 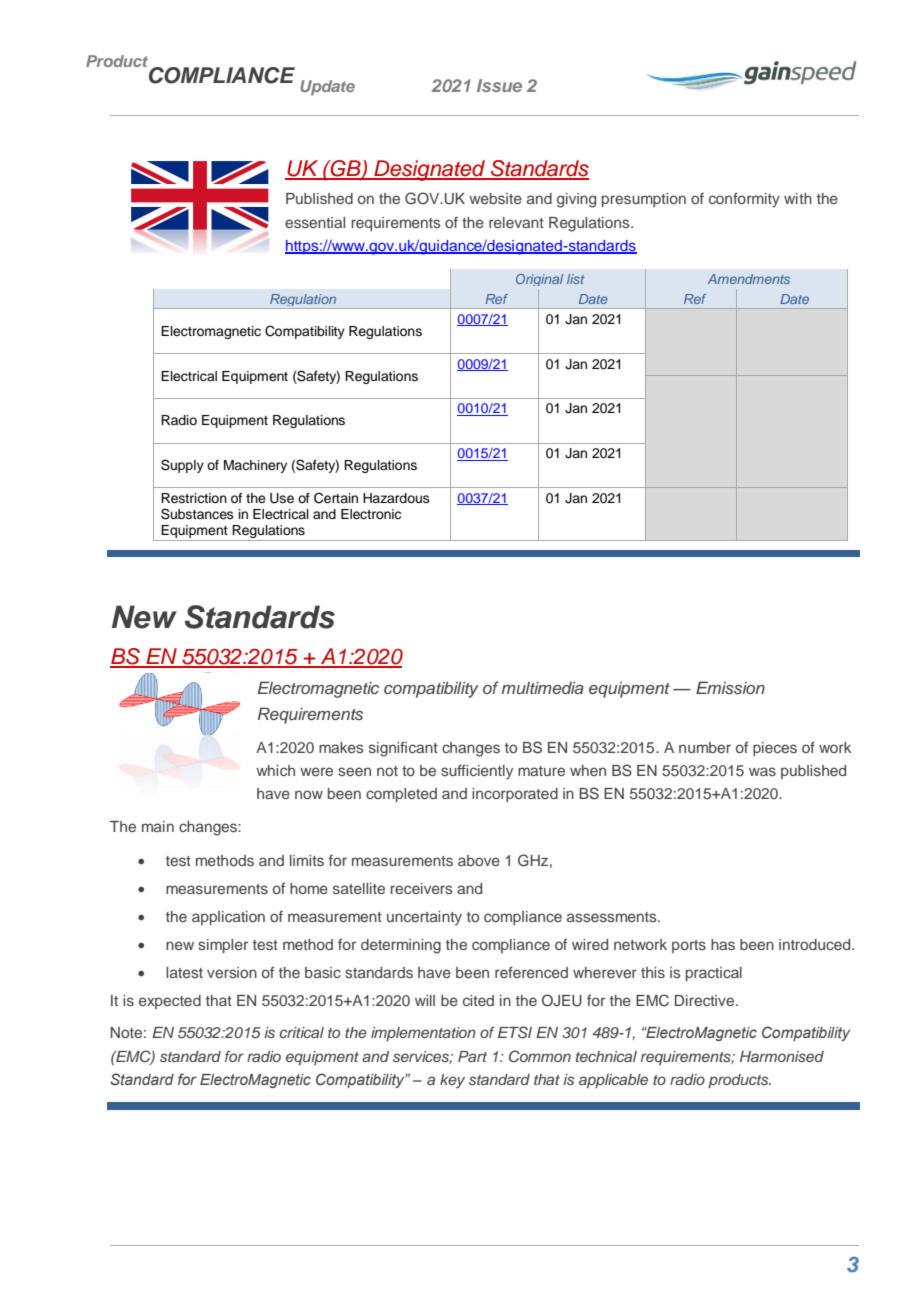 I want to click on incorporated, so click(x=515, y=795).
